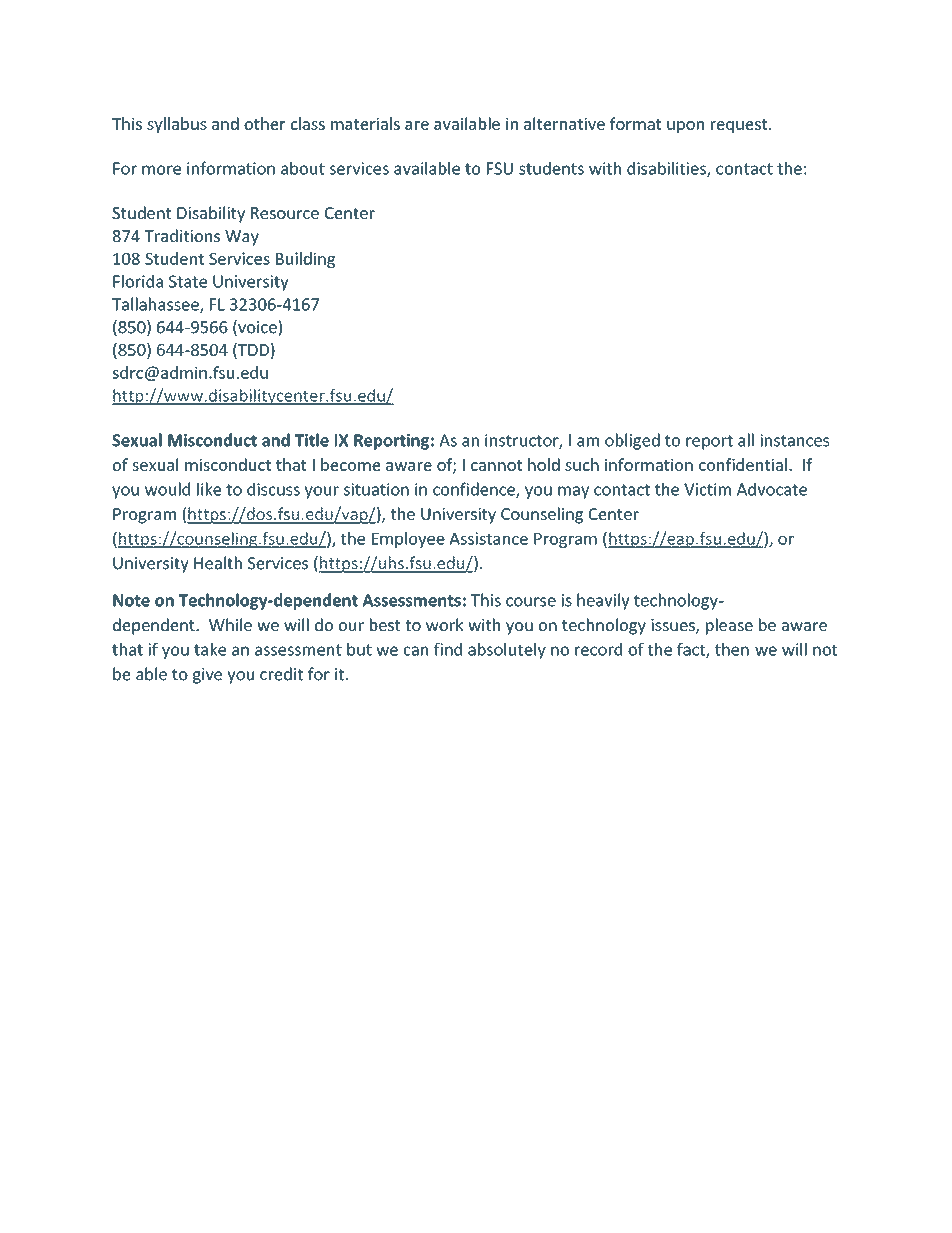 This screenshot has height=1233, width=952. Describe the element at coordinates (305, 260) in the screenshot. I see `Building` at that location.
